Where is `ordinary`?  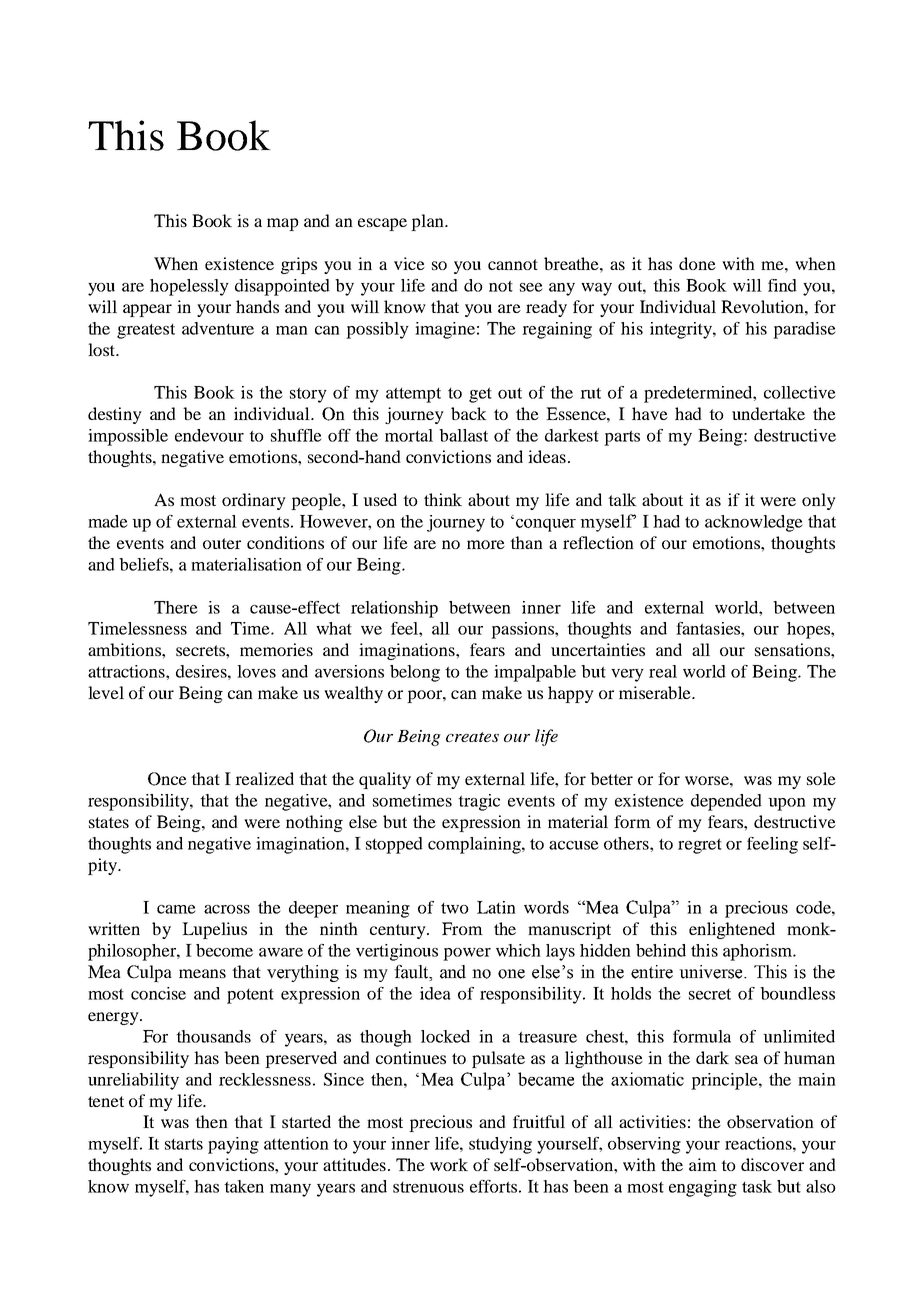
ordinary is located at coordinates (254, 501).
